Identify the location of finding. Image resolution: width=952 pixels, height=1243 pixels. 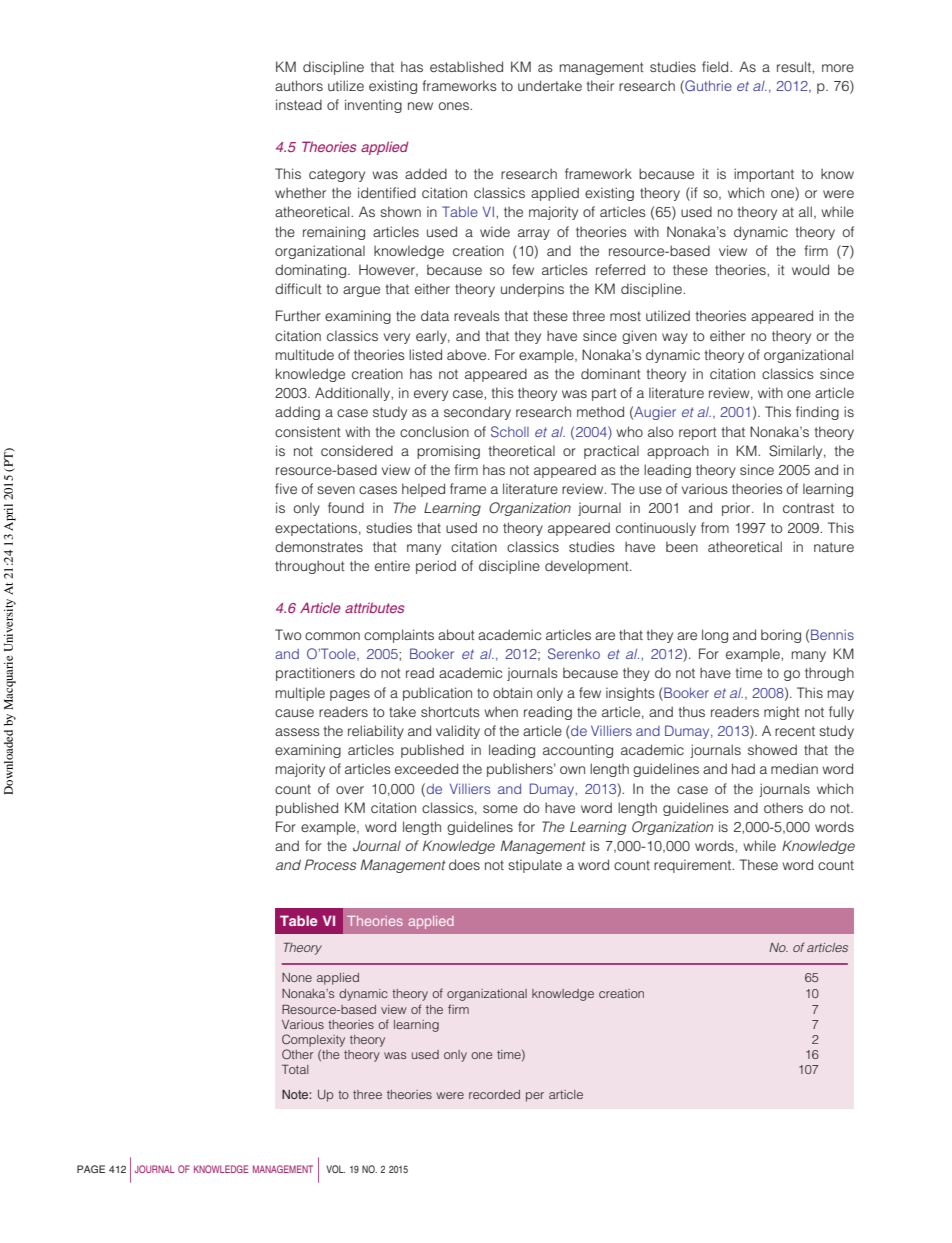
(817, 413).
